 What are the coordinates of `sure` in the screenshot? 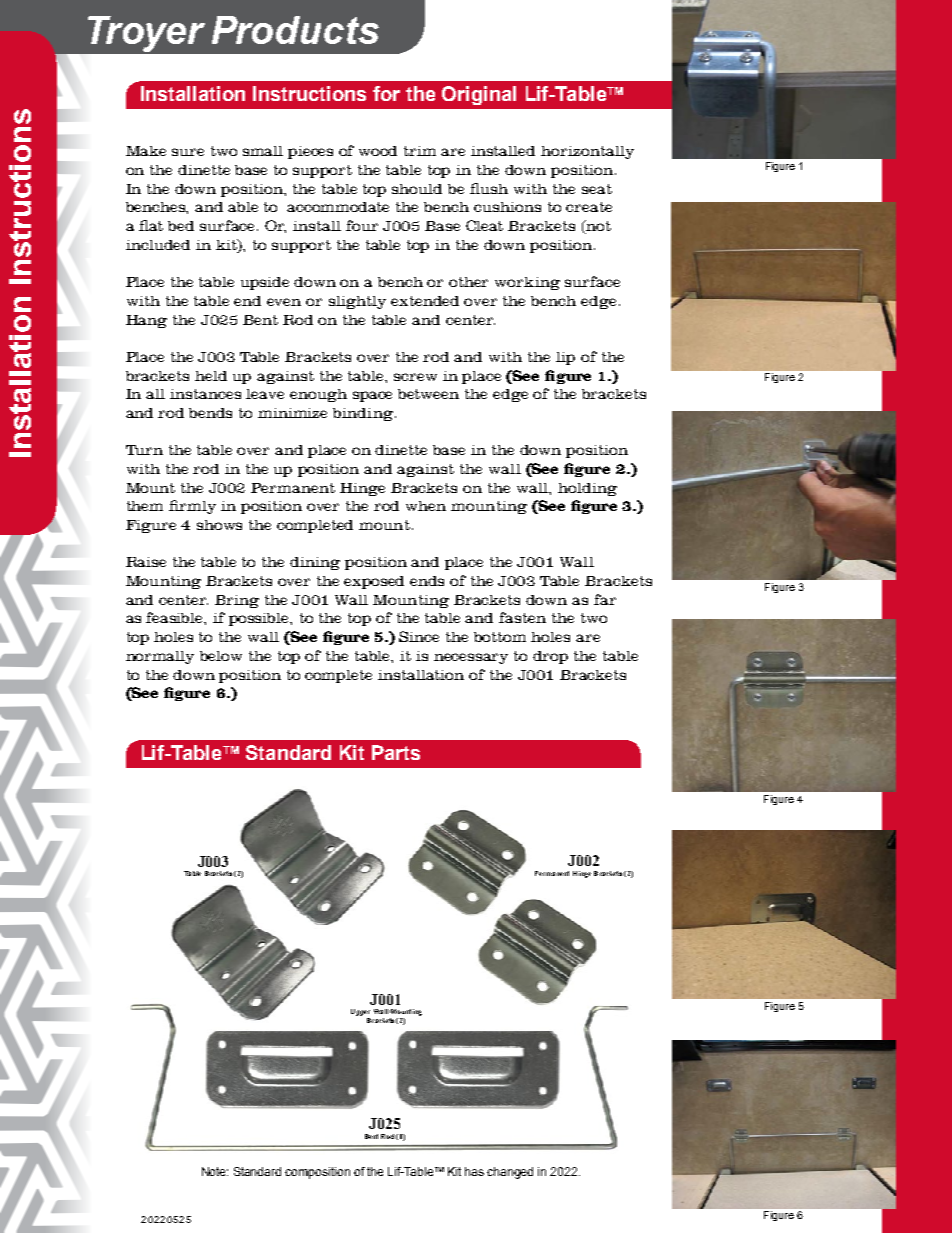 It's located at (188, 152).
